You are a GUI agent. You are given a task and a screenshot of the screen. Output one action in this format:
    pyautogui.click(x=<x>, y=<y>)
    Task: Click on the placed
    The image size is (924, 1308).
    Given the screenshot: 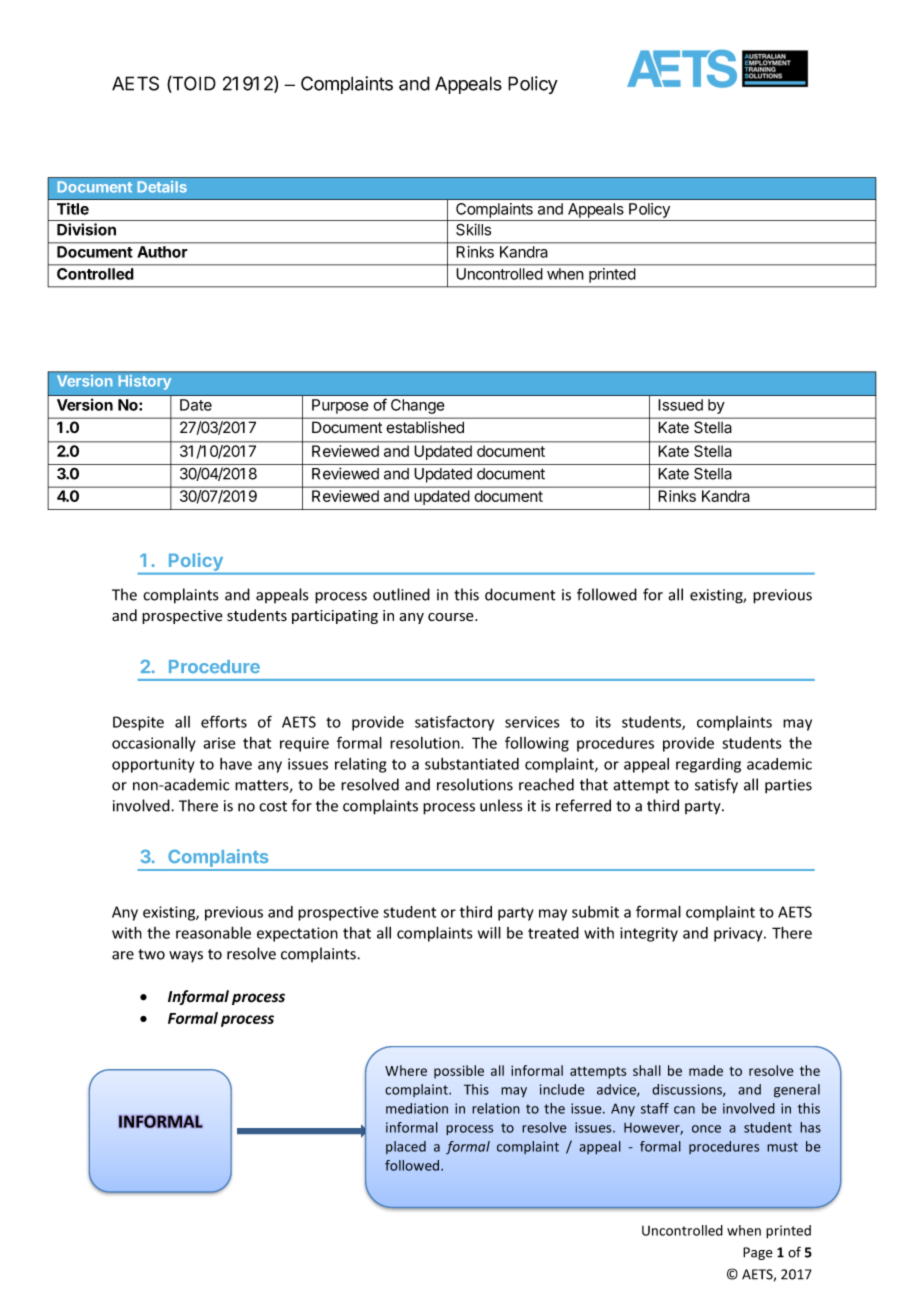 What is the action you would take?
    pyautogui.click(x=406, y=1147)
